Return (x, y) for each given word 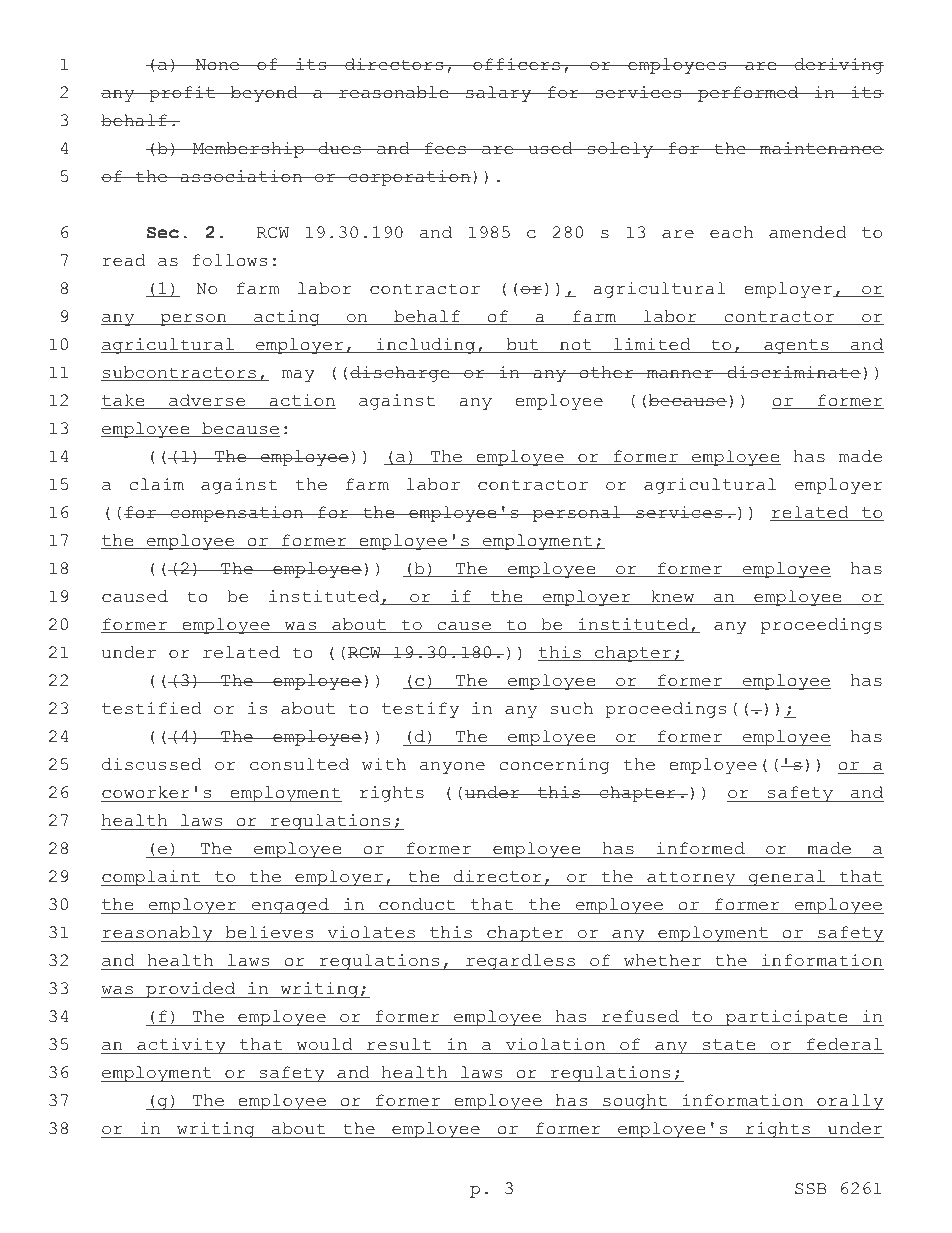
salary (498, 94)
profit (182, 94)
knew (673, 597)
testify (420, 710)
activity (181, 1046)
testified (152, 708)
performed (748, 94)
